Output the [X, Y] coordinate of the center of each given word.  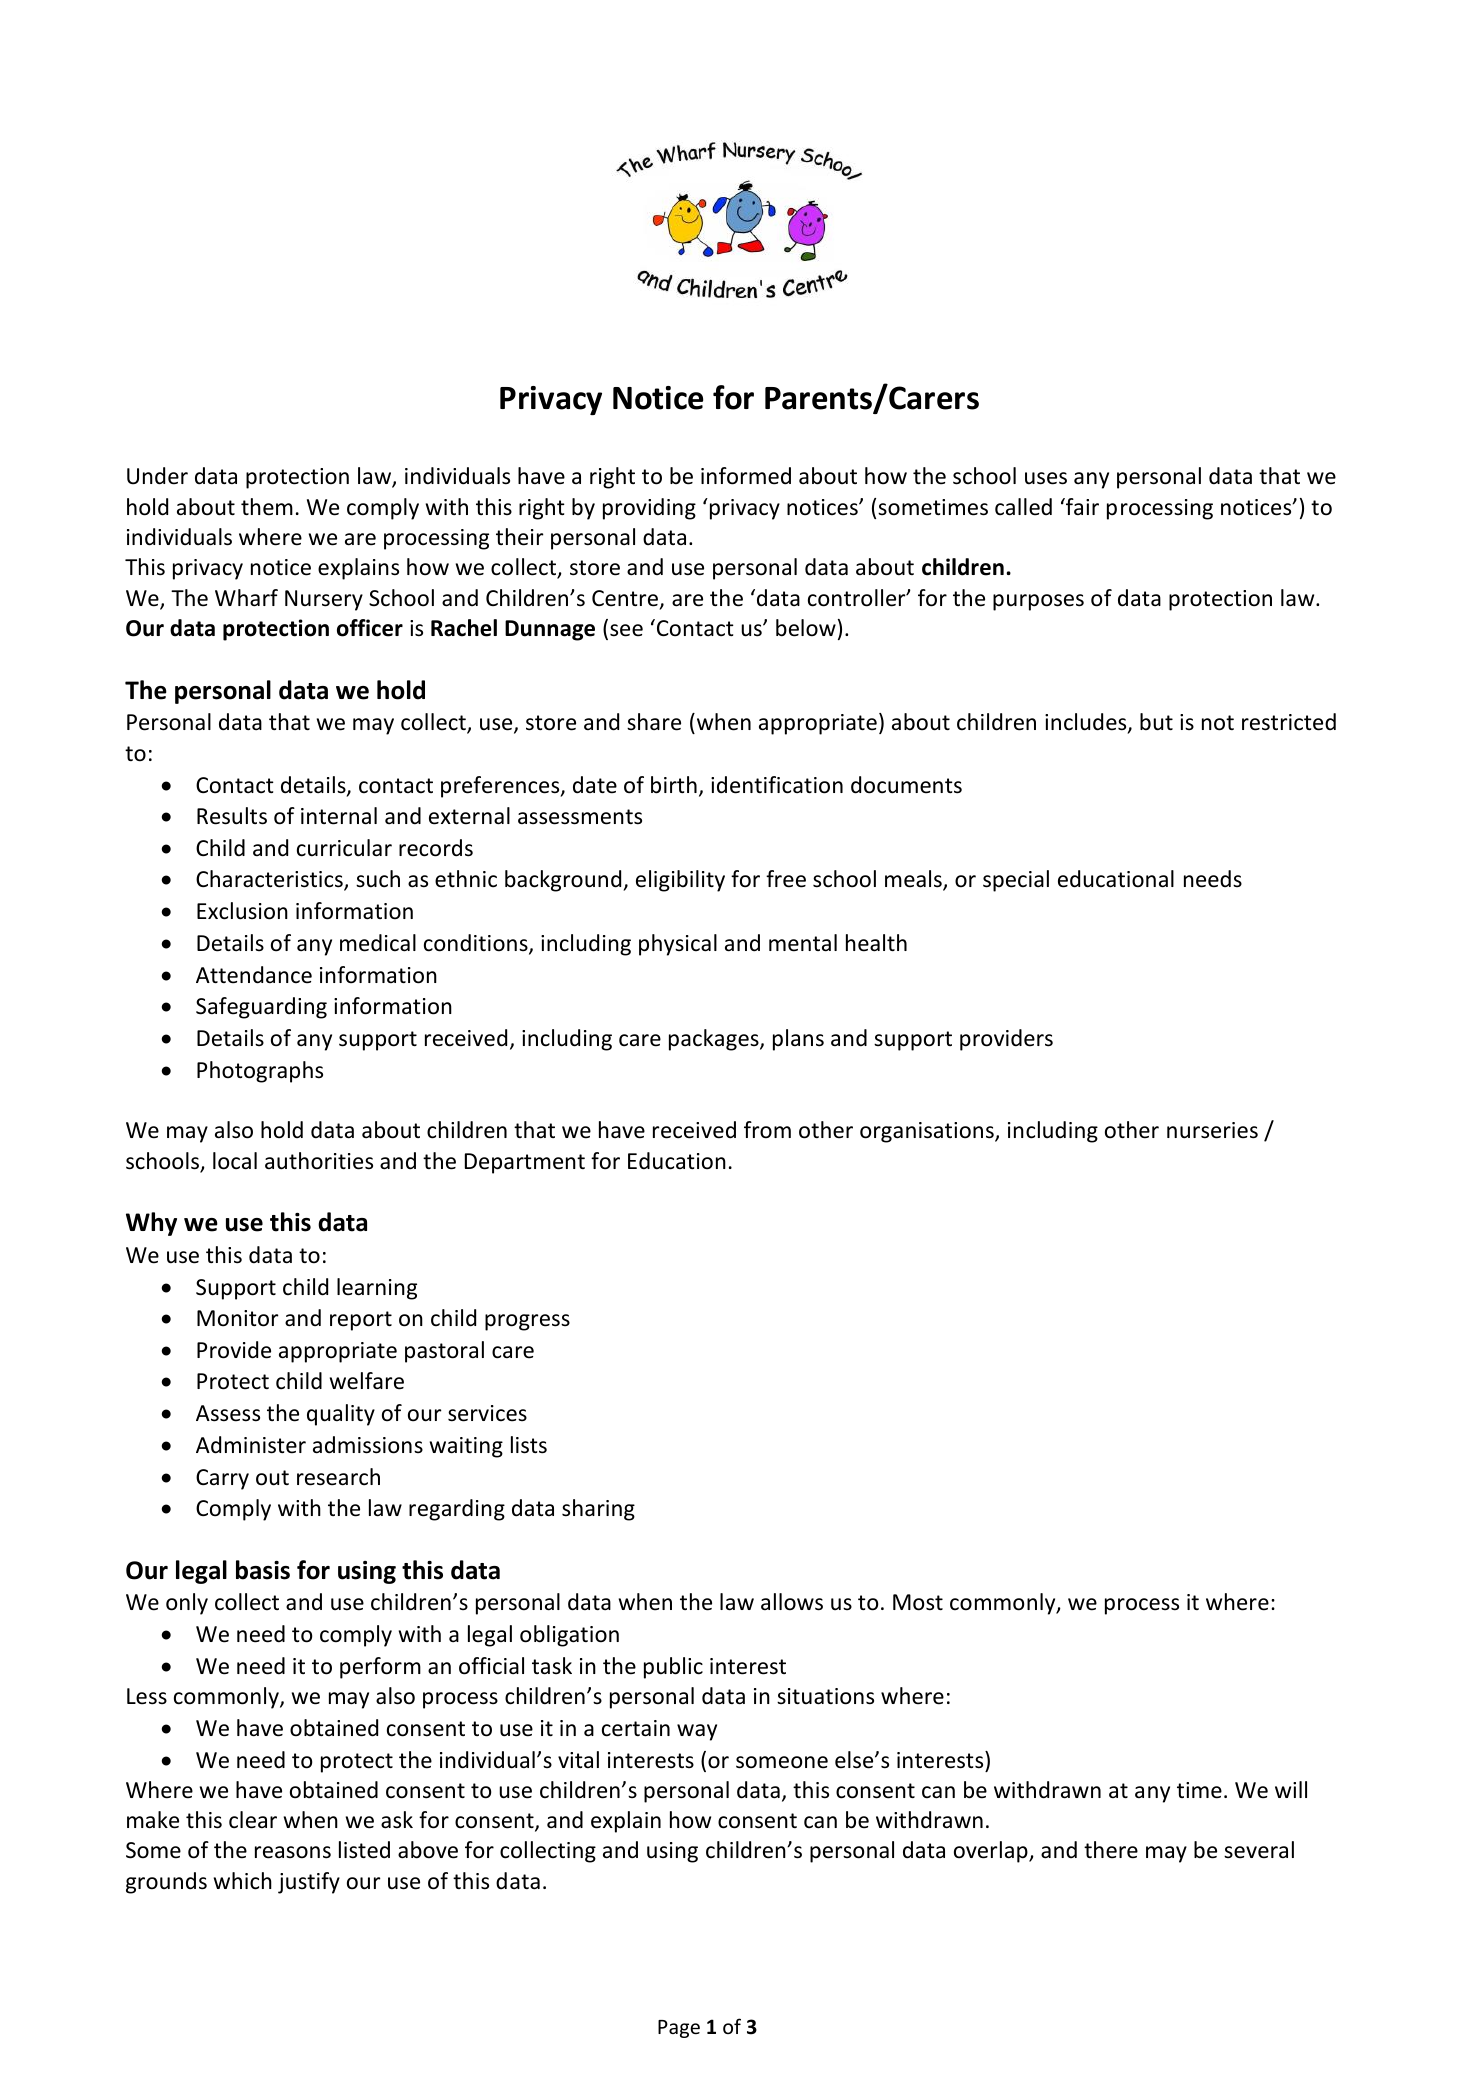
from [767, 1130]
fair [1081, 506]
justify [309, 1883]
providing [649, 509]
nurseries [1212, 1130]
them [267, 507]
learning [377, 1289]
